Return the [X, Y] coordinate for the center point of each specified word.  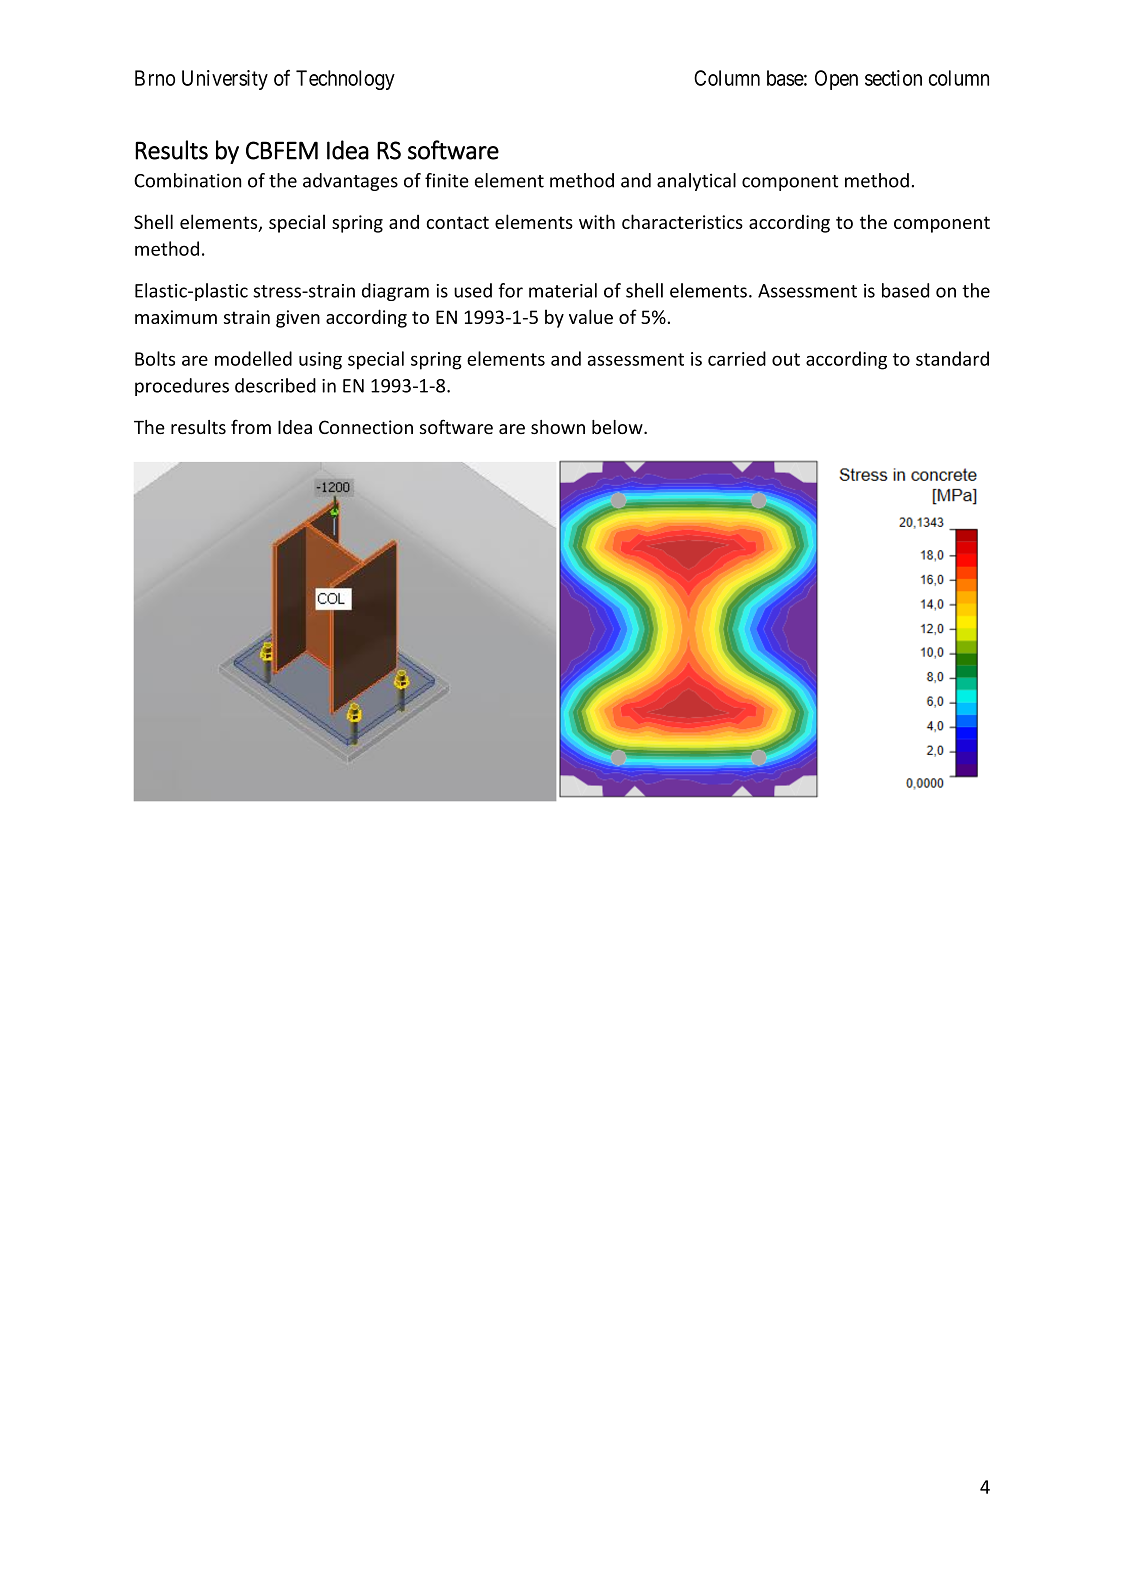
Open [836, 80]
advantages [350, 182]
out [786, 359]
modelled [253, 358]
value [591, 316]
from [251, 426]
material [563, 290]
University [225, 80]
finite [447, 180]
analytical [696, 182]
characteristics [682, 221]
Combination [188, 180]
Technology [345, 80]
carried [737, 358]
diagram [395, 292]
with [597, 221]
